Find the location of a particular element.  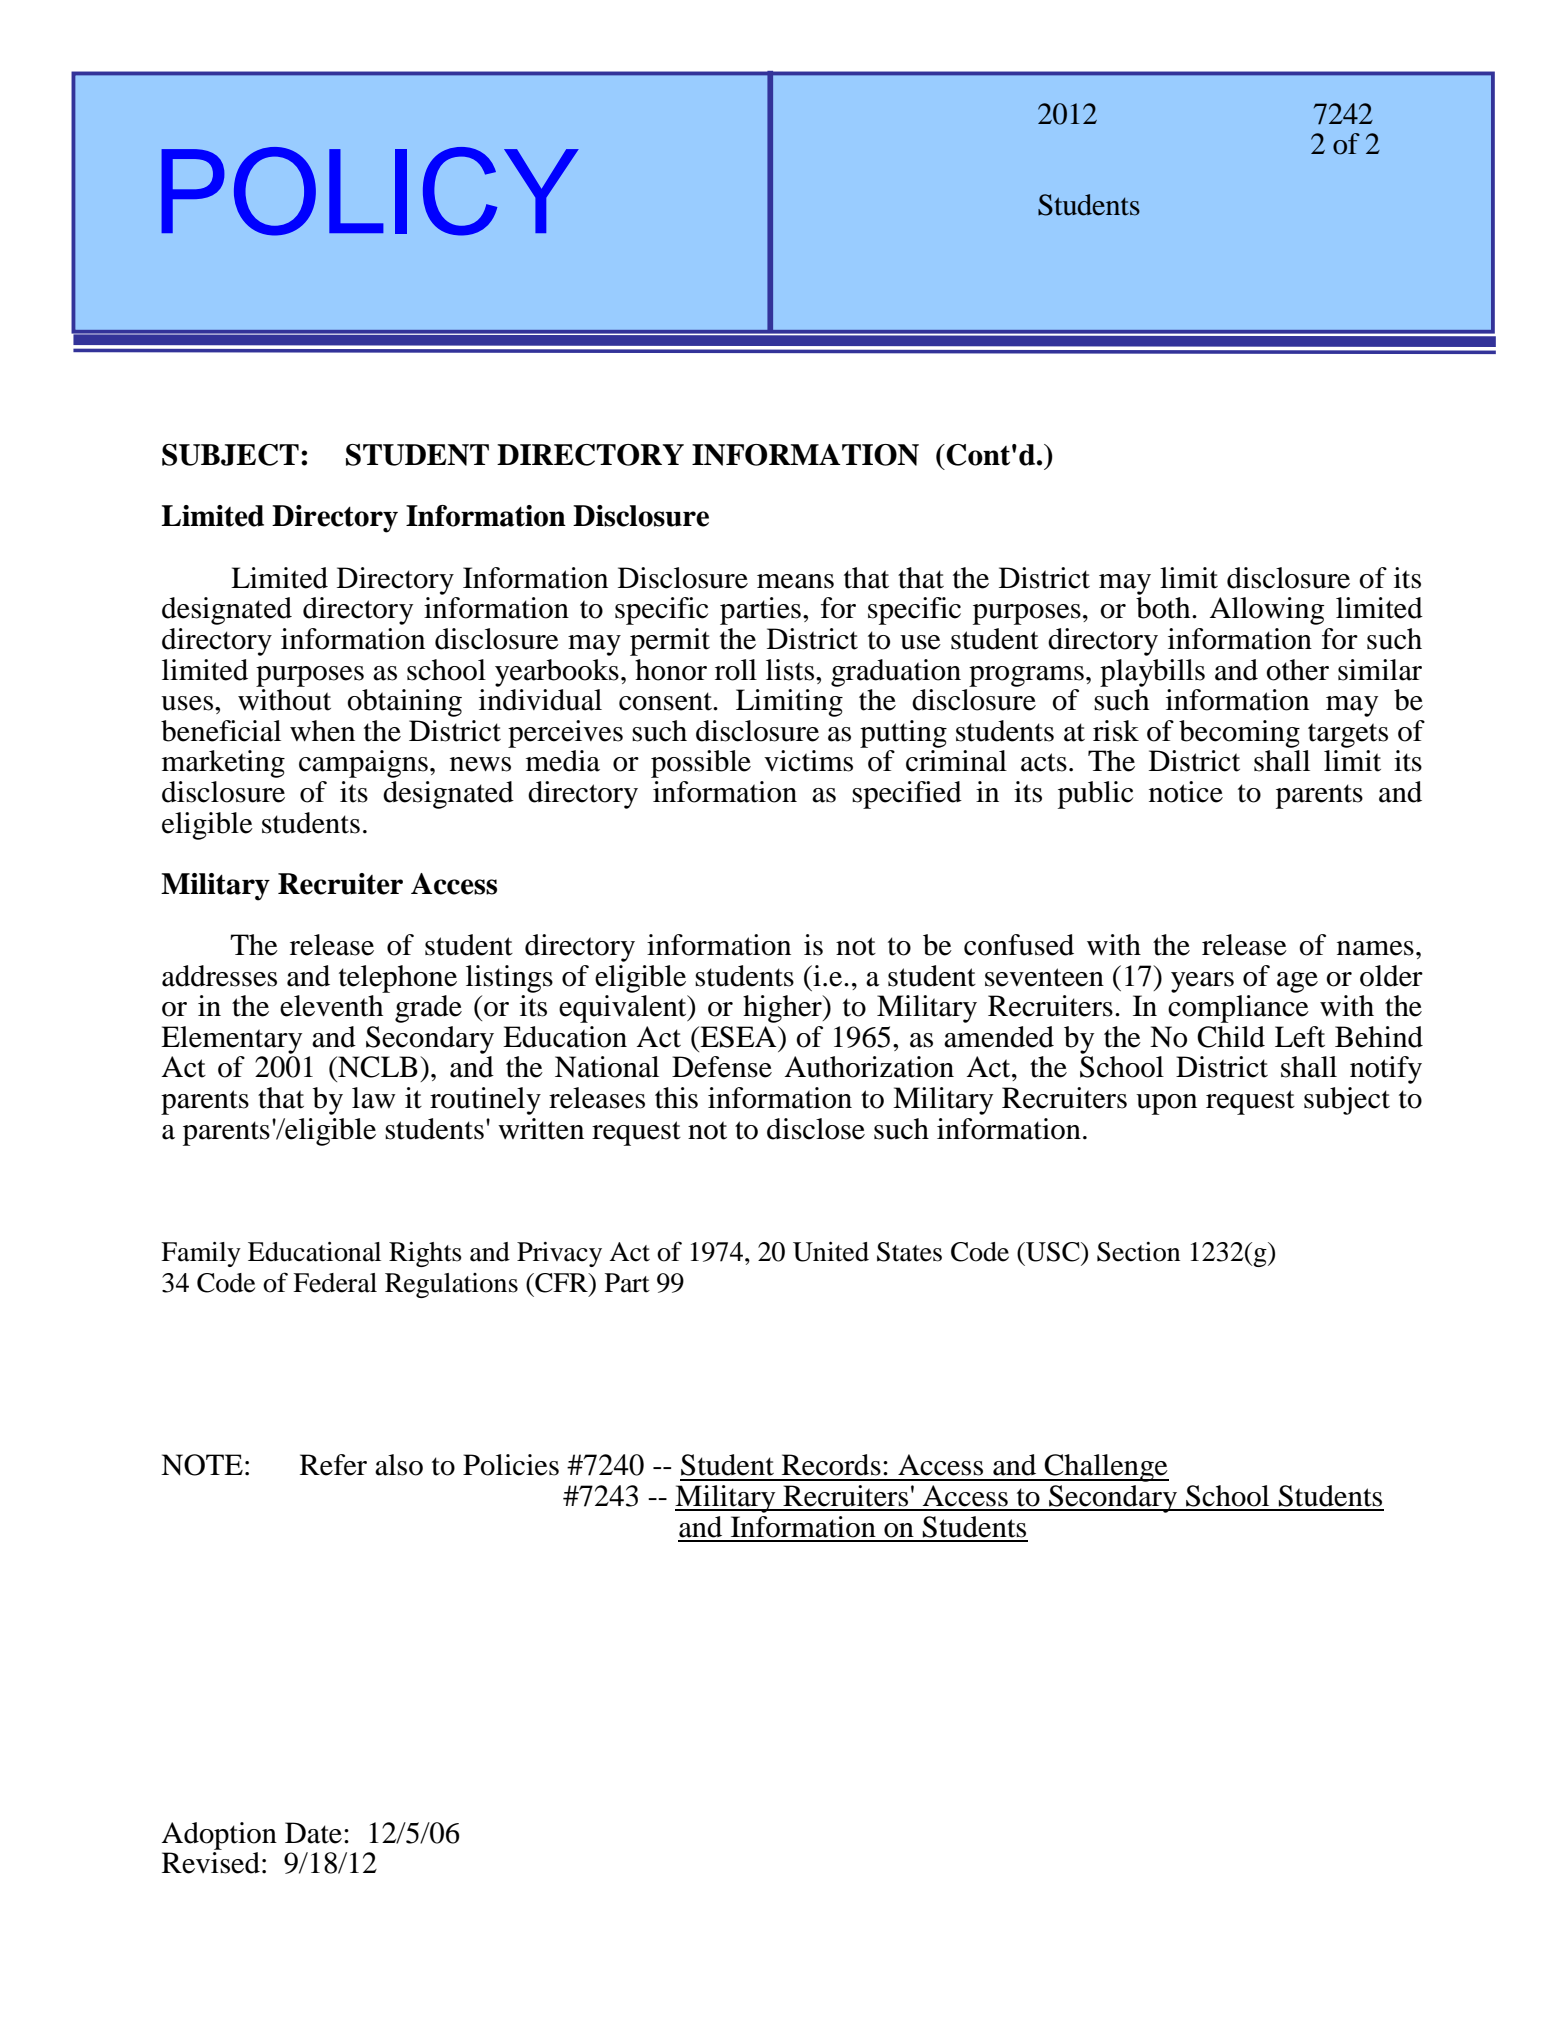

Allowing is located at coordinates (1266, 611).
